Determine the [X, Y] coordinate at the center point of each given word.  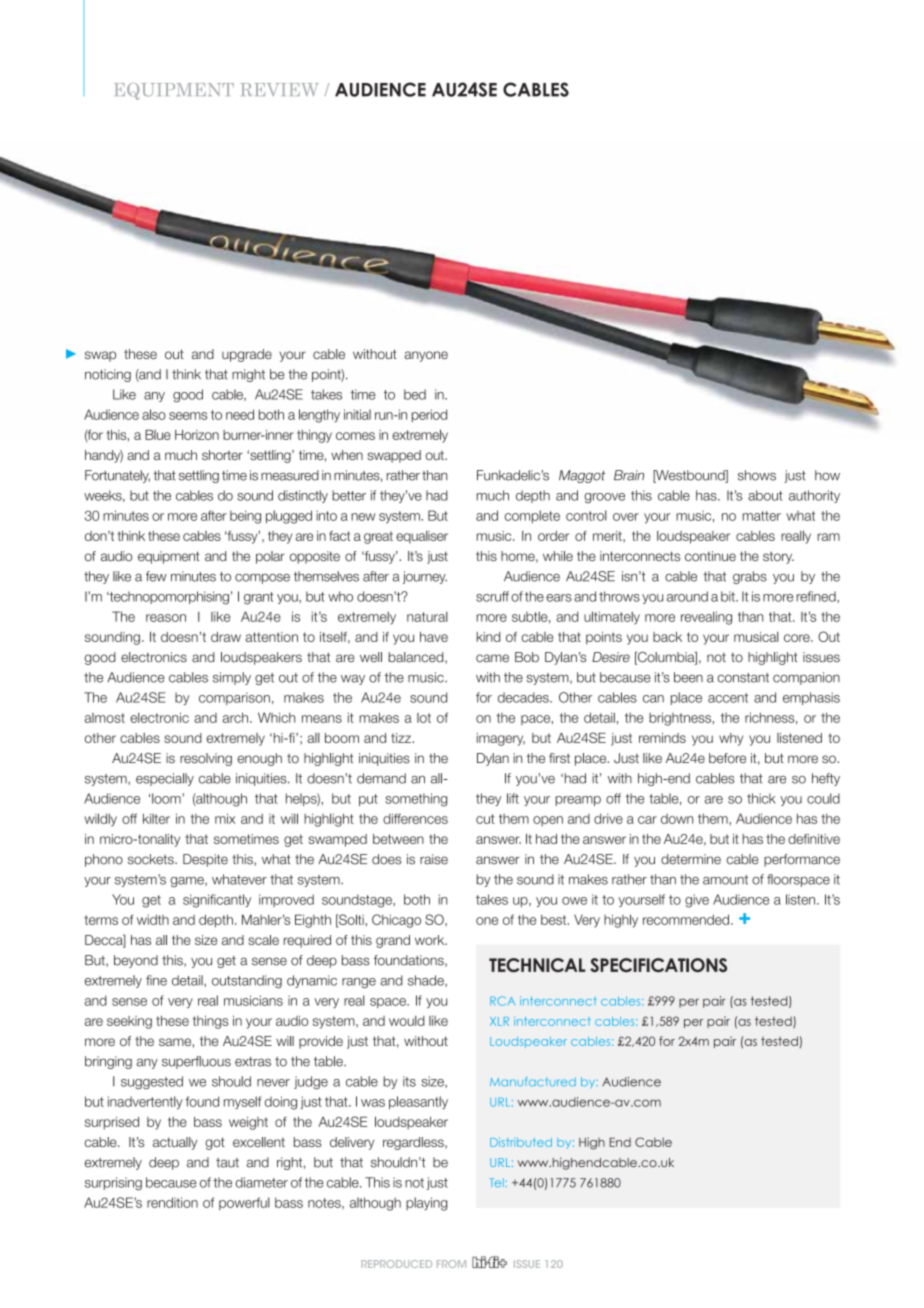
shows [757, 475]
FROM [451, 1264]
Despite [205, 860]
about [765, 495]
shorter [222, 455]
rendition [172, 1202]
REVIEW [280, 89]
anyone [426, 356]
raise [434, 859]
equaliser [422, 537]
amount [725, 880]
